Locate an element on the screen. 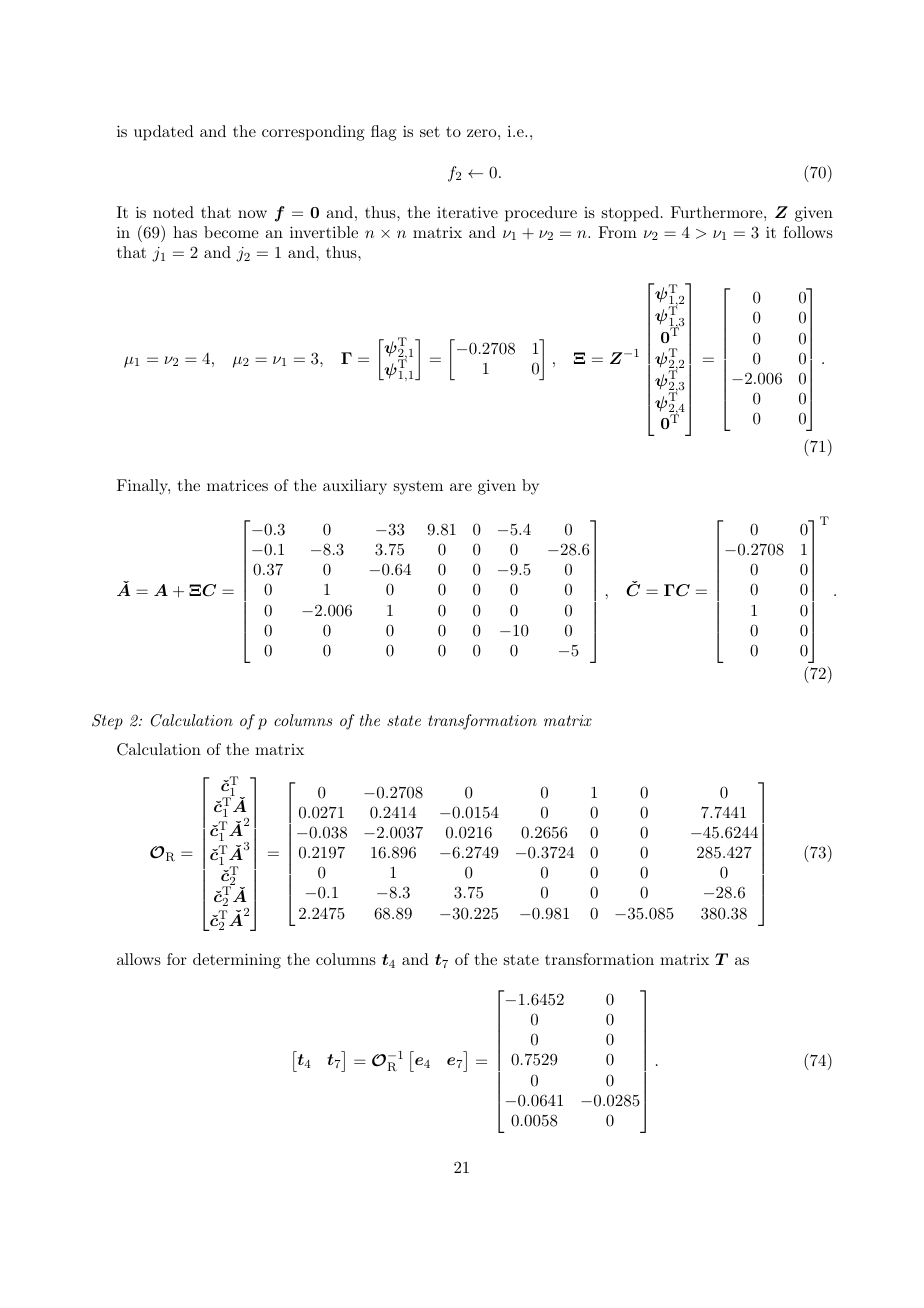  follows is located at coordinates (808, 232).
